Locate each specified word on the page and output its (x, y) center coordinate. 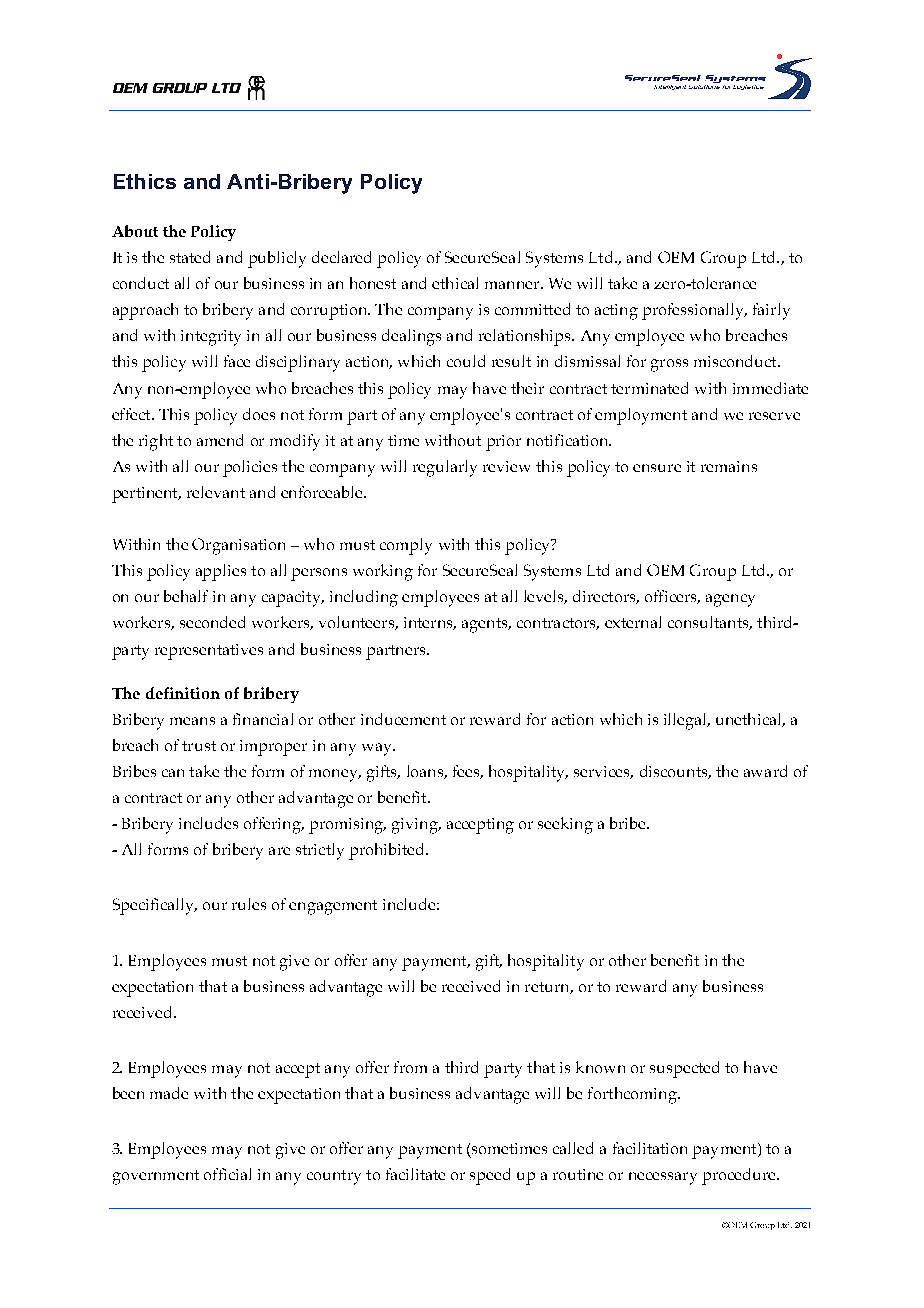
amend (220, 440)
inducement (403, 719)
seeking (565, 825)
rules (249, 904)
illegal (686, 721)
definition (183, 693)
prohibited (388, 851)
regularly (445, 468)
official (227, 1174)
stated (190, 257)
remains (729, 466)
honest (373, 283)
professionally (694, 311)
